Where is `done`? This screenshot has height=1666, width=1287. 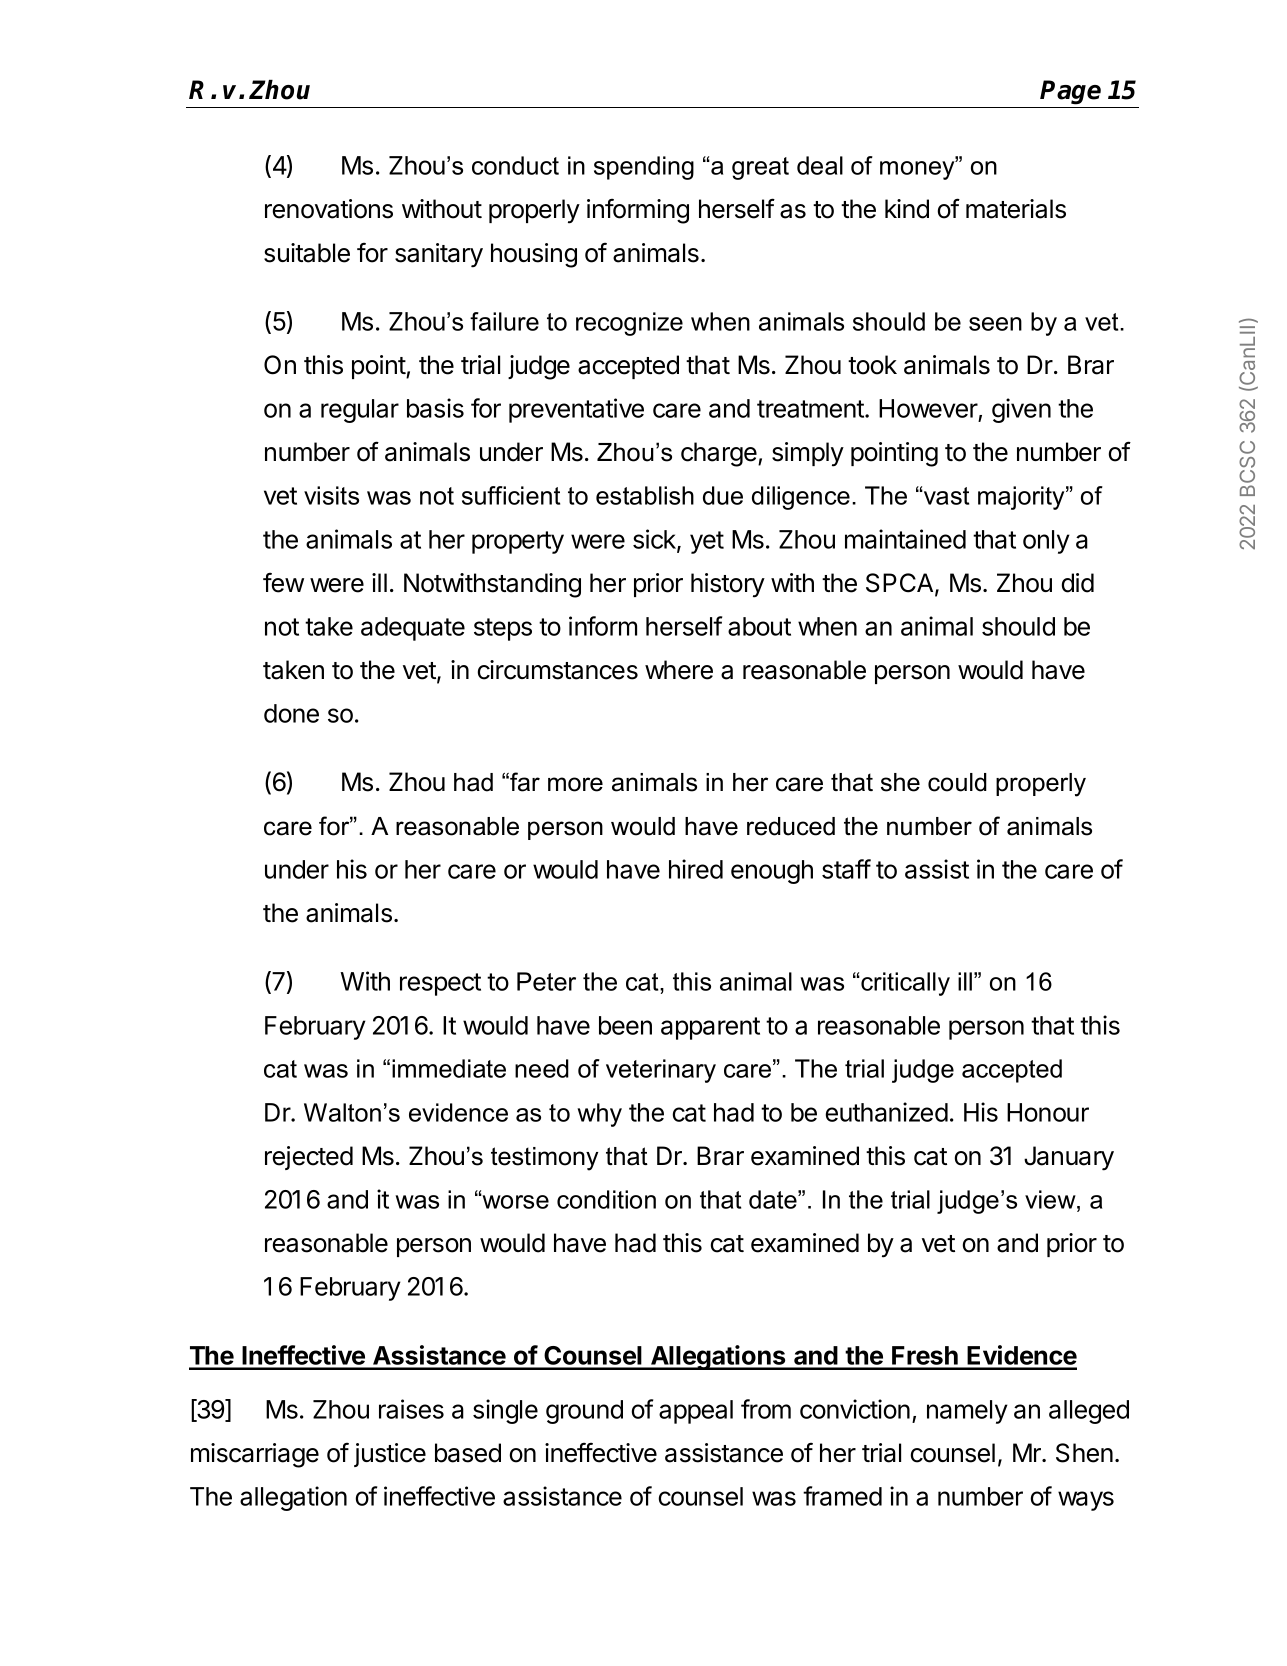 done is located at coordinates (291, 713).
